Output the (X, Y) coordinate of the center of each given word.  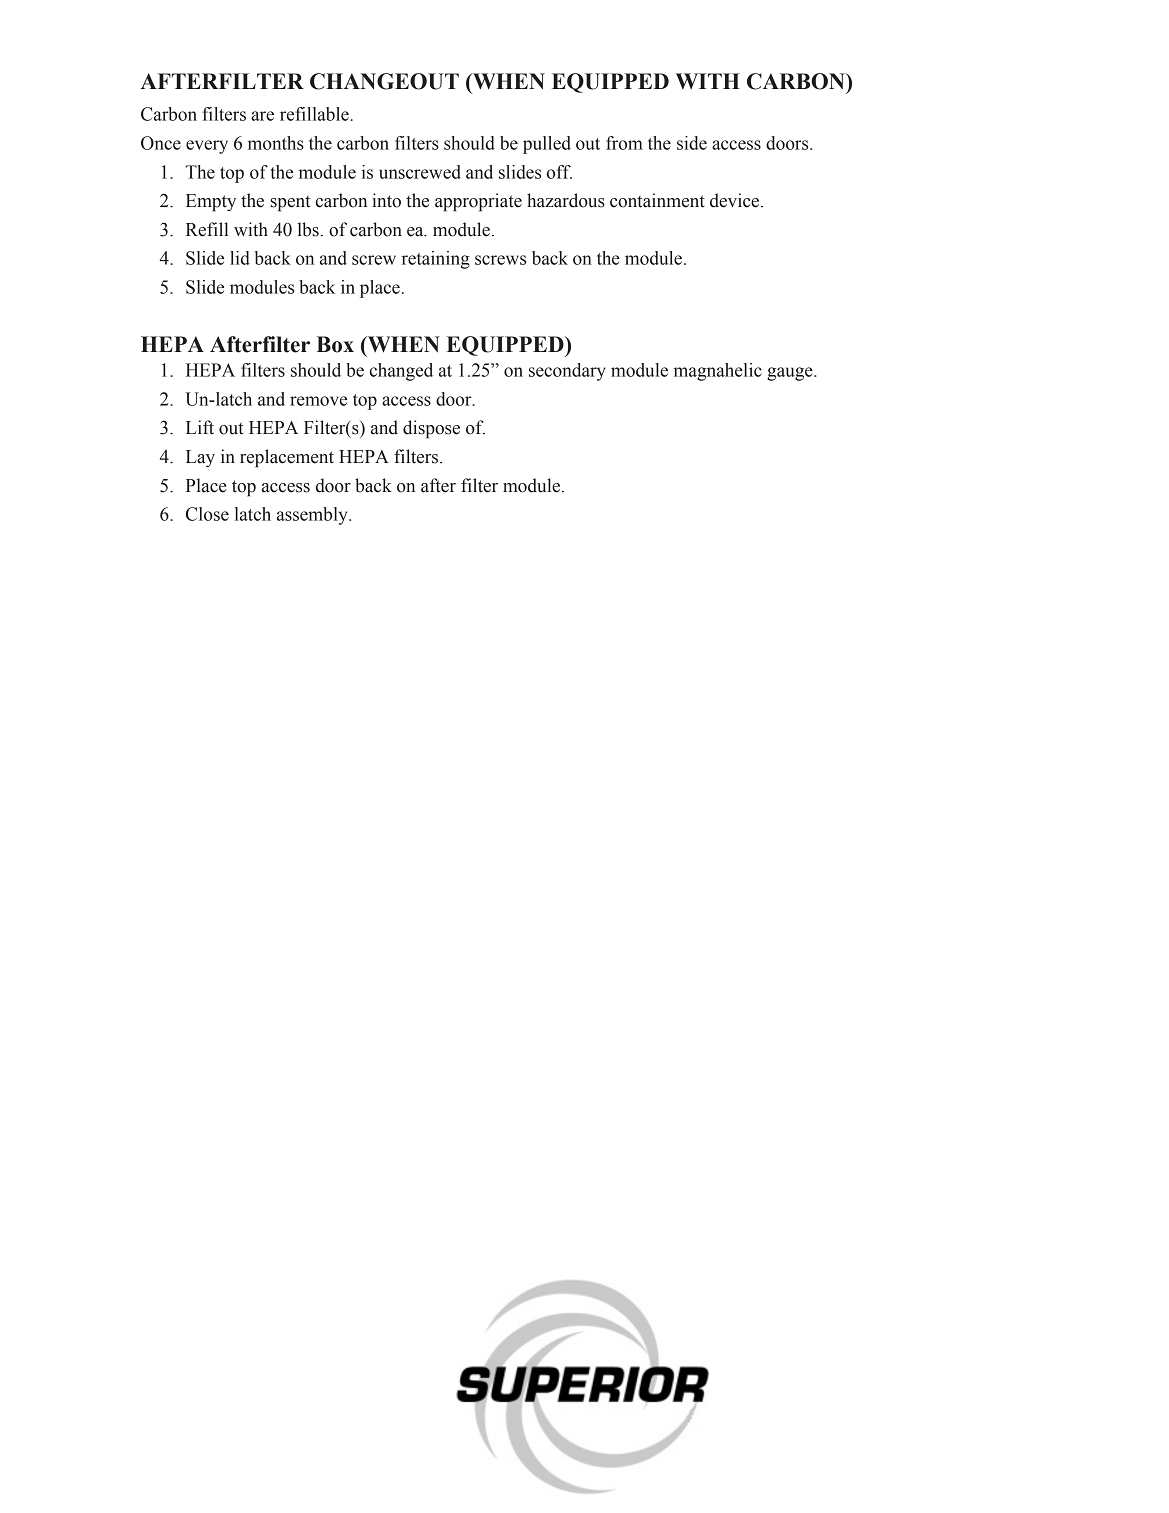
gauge (791, 374)
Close (207, 514)
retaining (436, 260)
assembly (313, 516)
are (262, 116)
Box (335, 344)
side (692, 143)
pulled (547, 145)
